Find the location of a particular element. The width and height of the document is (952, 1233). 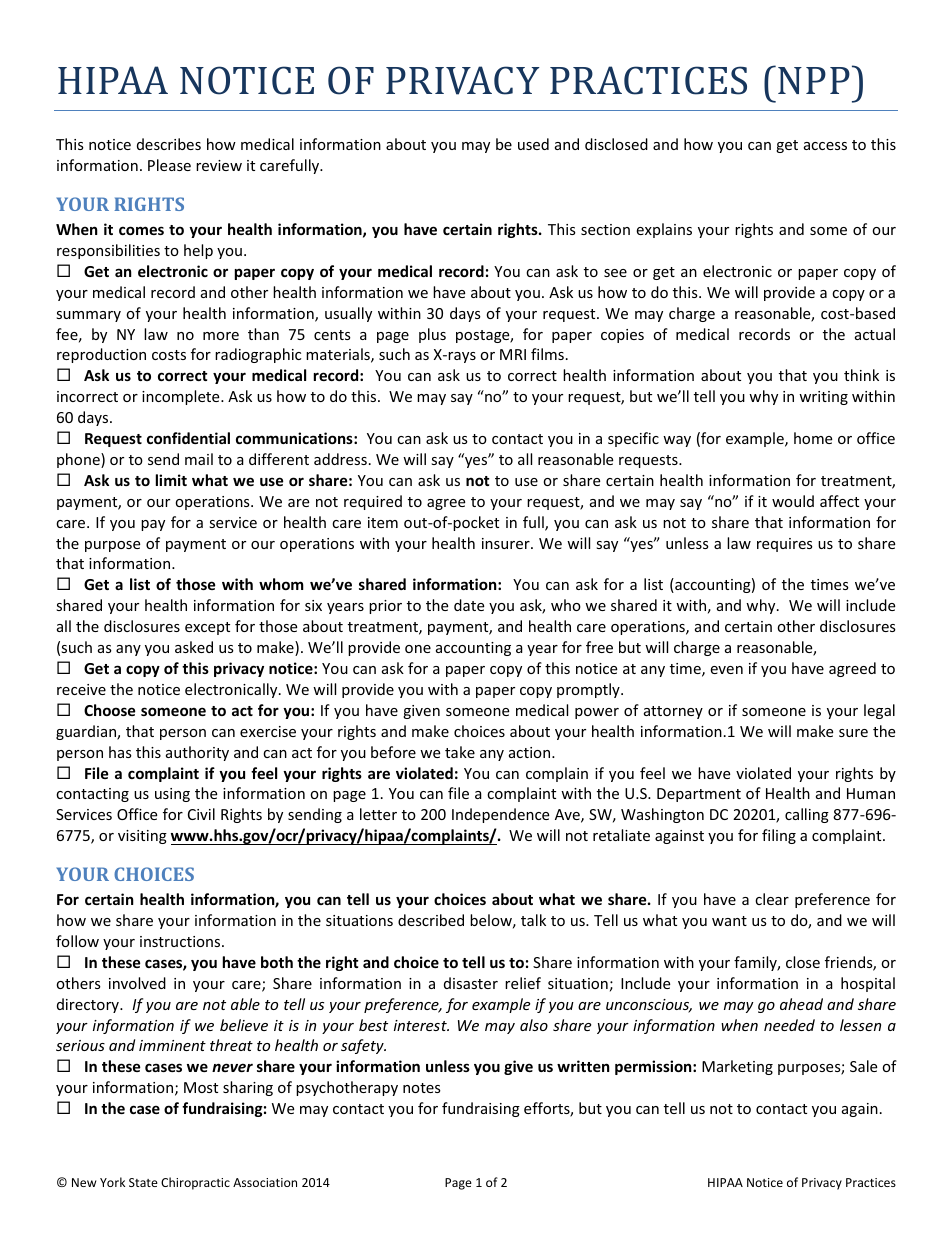

date is located at coordinates (469, 605).
